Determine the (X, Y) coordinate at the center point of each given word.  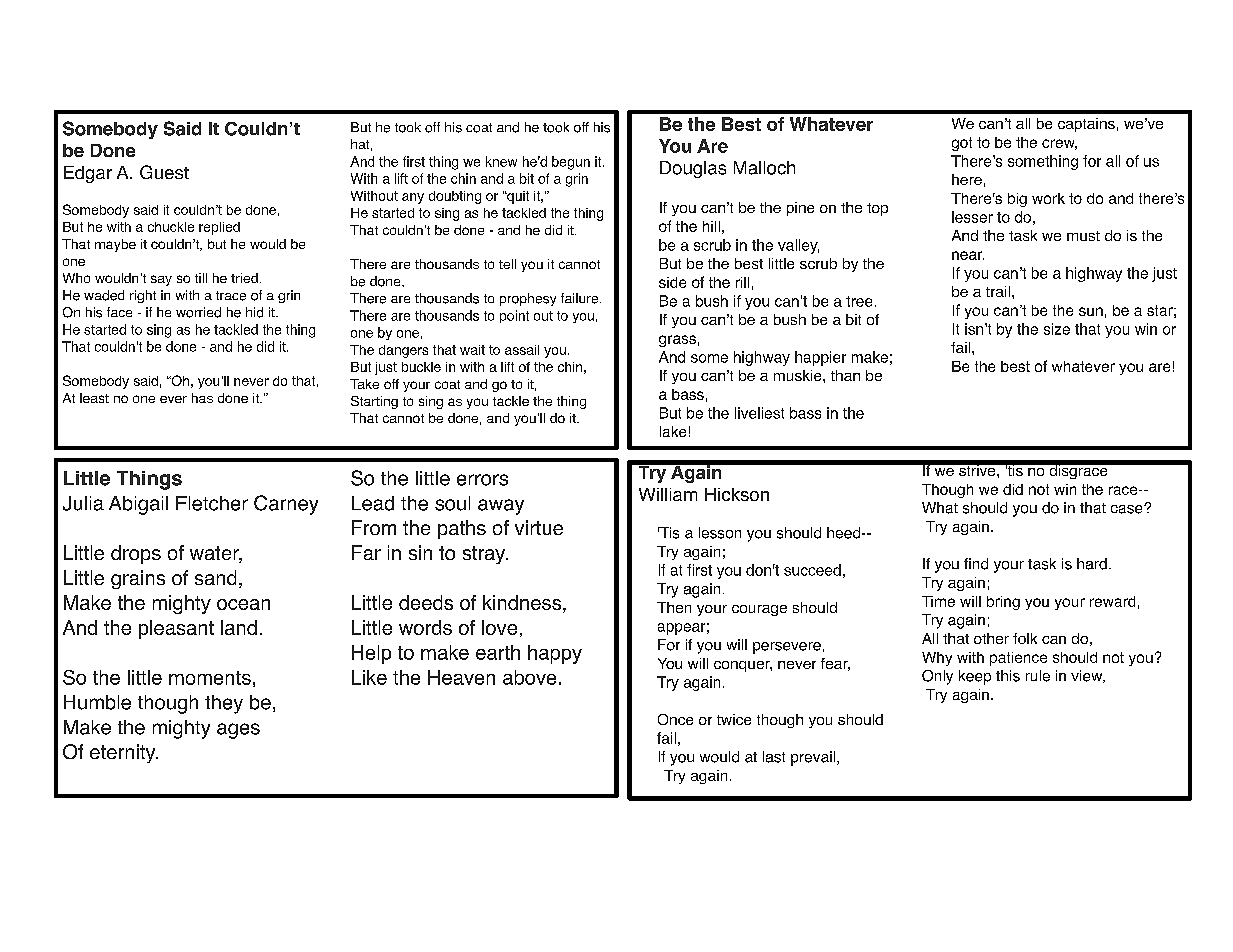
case (1128, 509)
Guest (164, 172)
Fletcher (212, 503)
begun (571, 163)
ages (238, 731)
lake (673, 431)
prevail (814, 758)
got (962, 144)
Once (675, 719)
